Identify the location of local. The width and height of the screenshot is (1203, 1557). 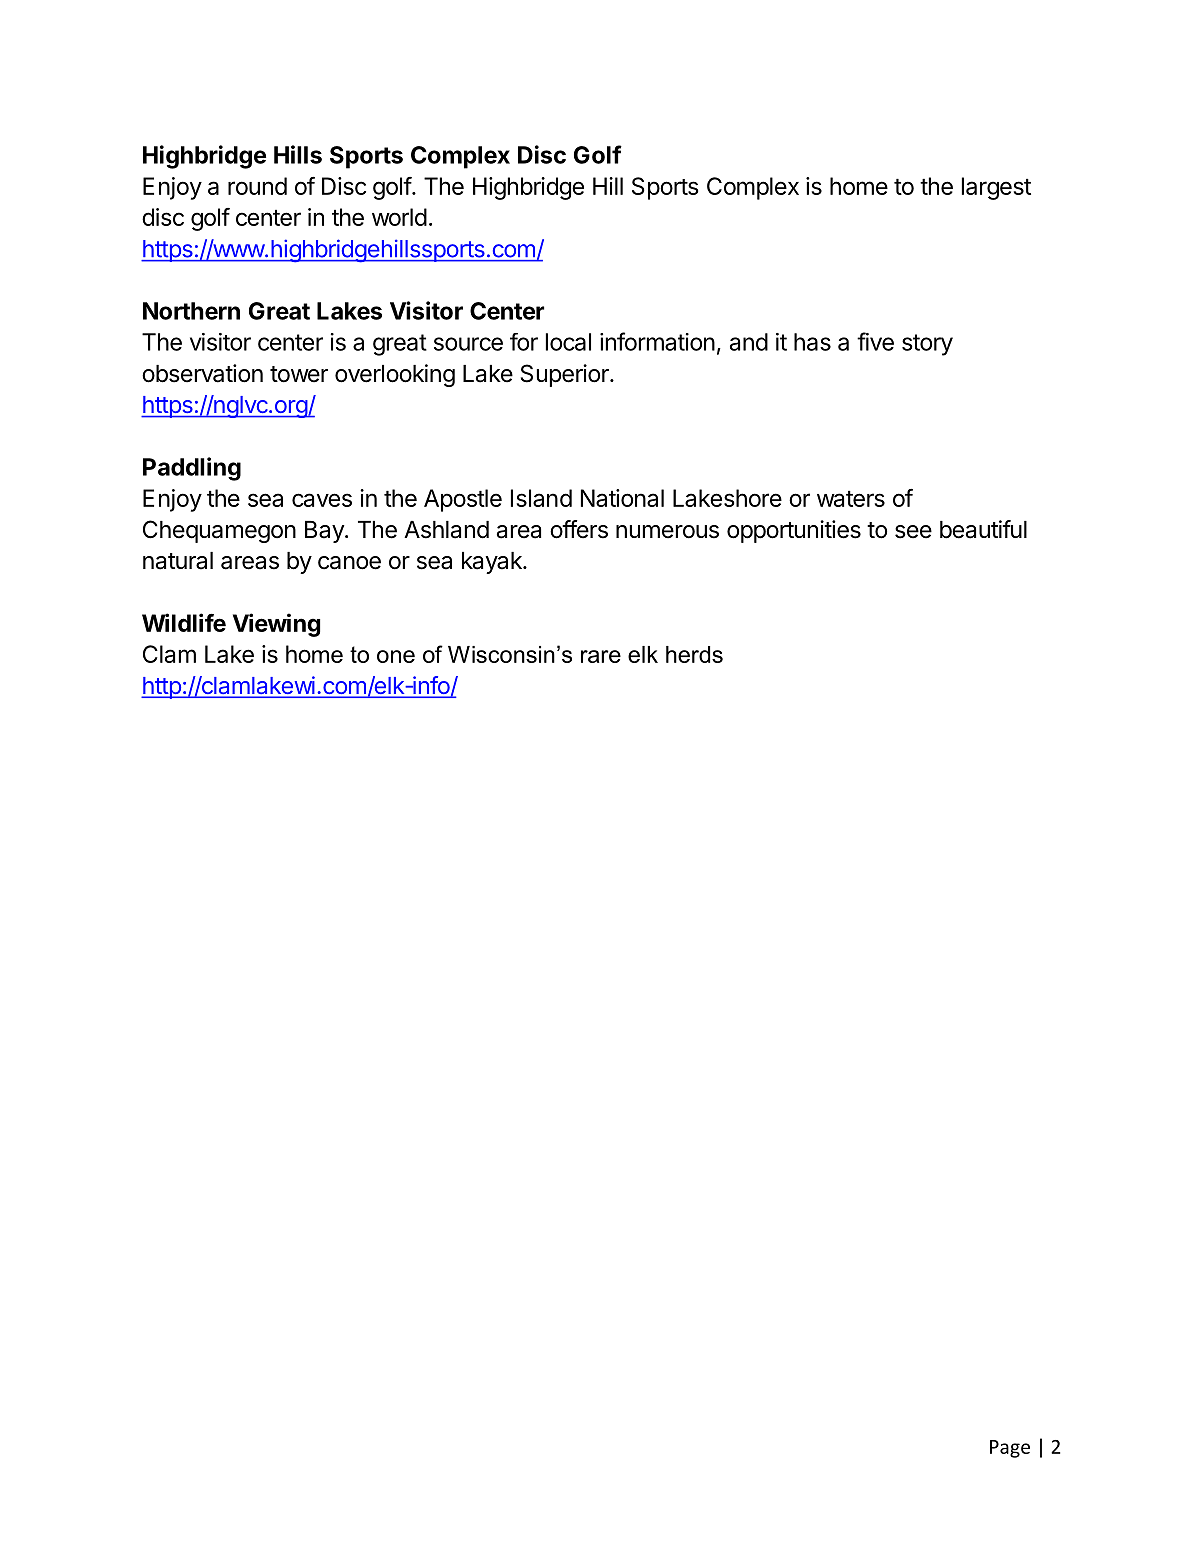
(568, 342).
